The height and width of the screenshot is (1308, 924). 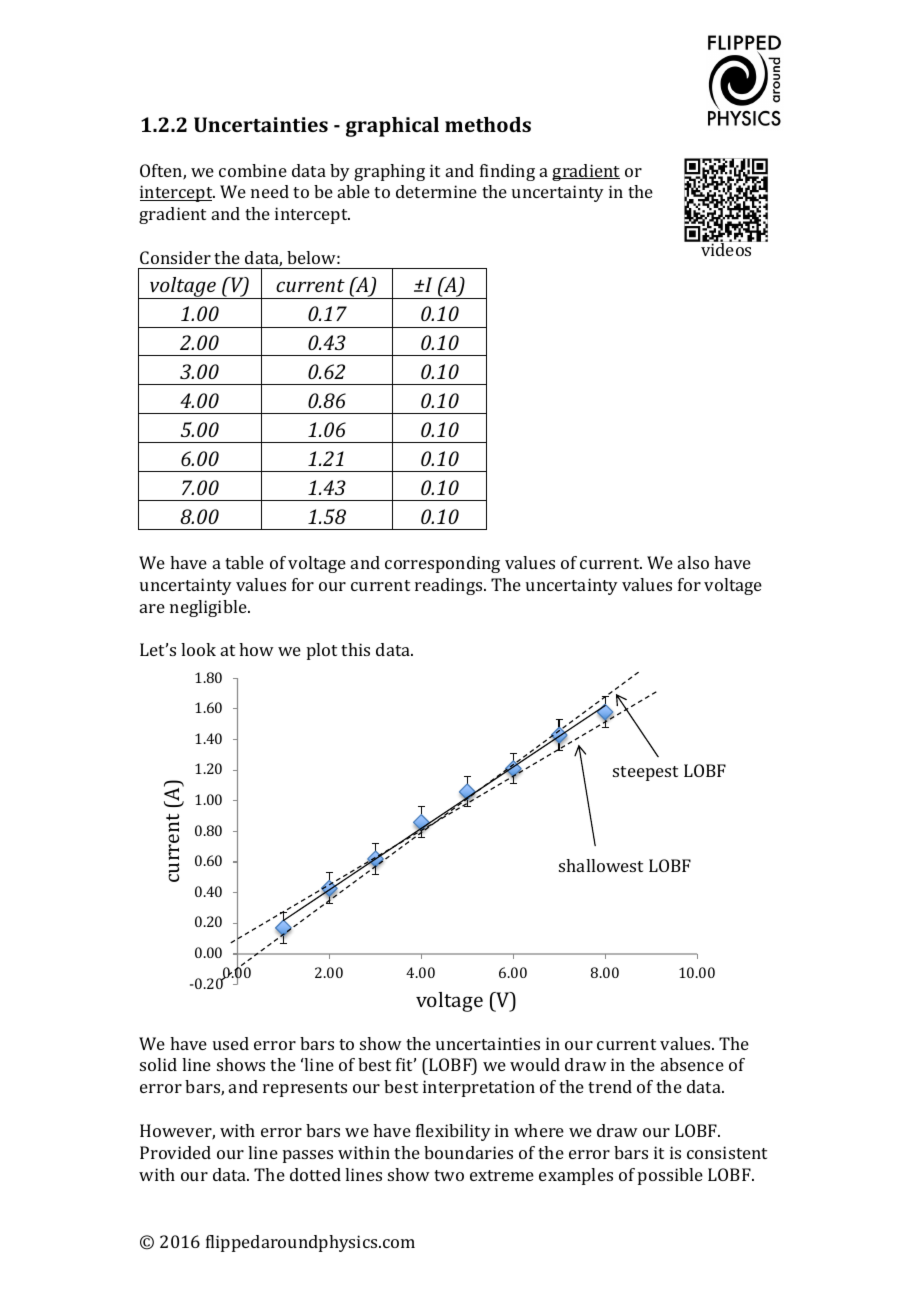 What do you see at coordinates (670, 1176) in the screenshot?
I see `possible` at bounding box center [670, 1176].
